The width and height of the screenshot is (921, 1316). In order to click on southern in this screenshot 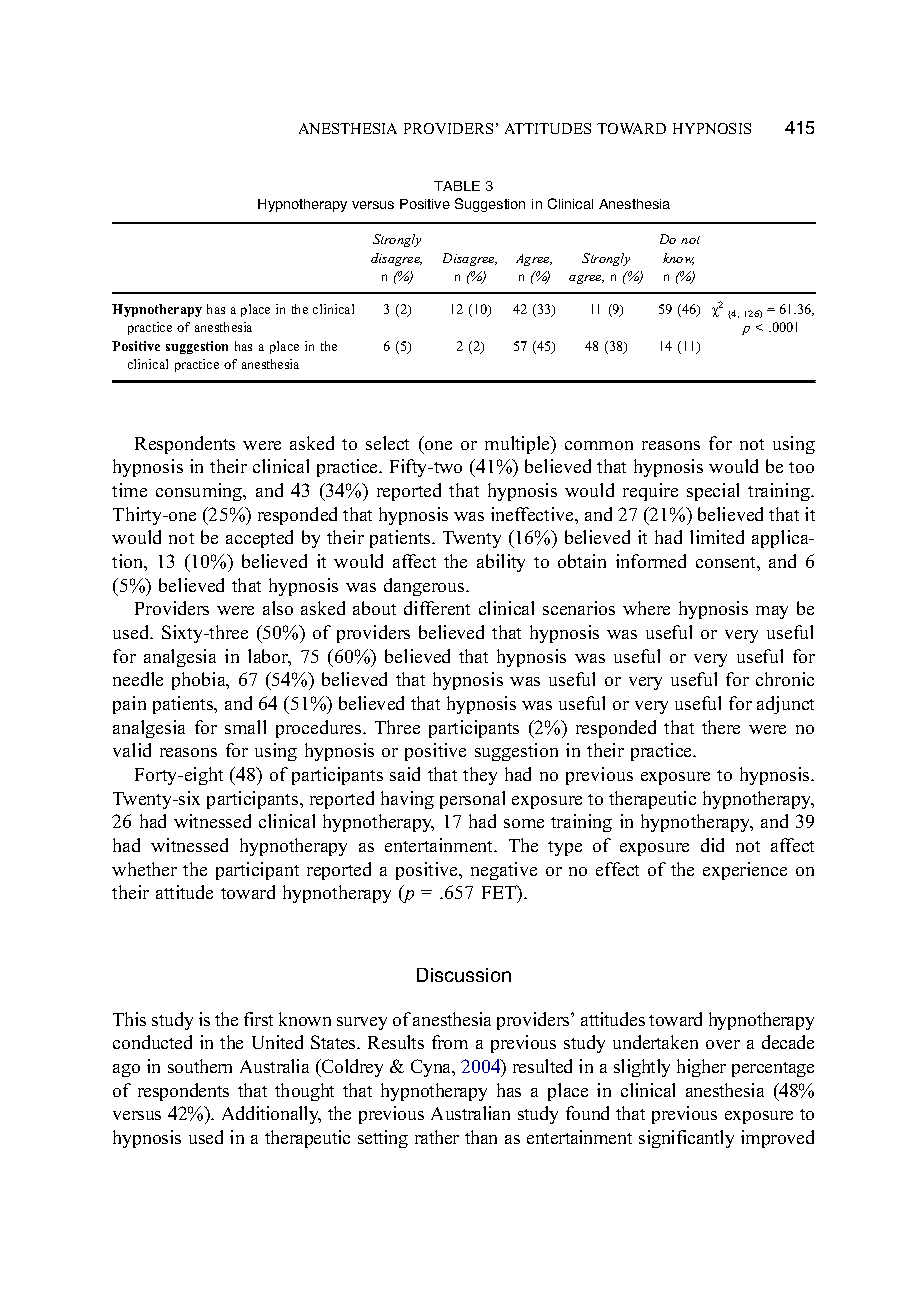, I will do `click(200, 1066)`.
